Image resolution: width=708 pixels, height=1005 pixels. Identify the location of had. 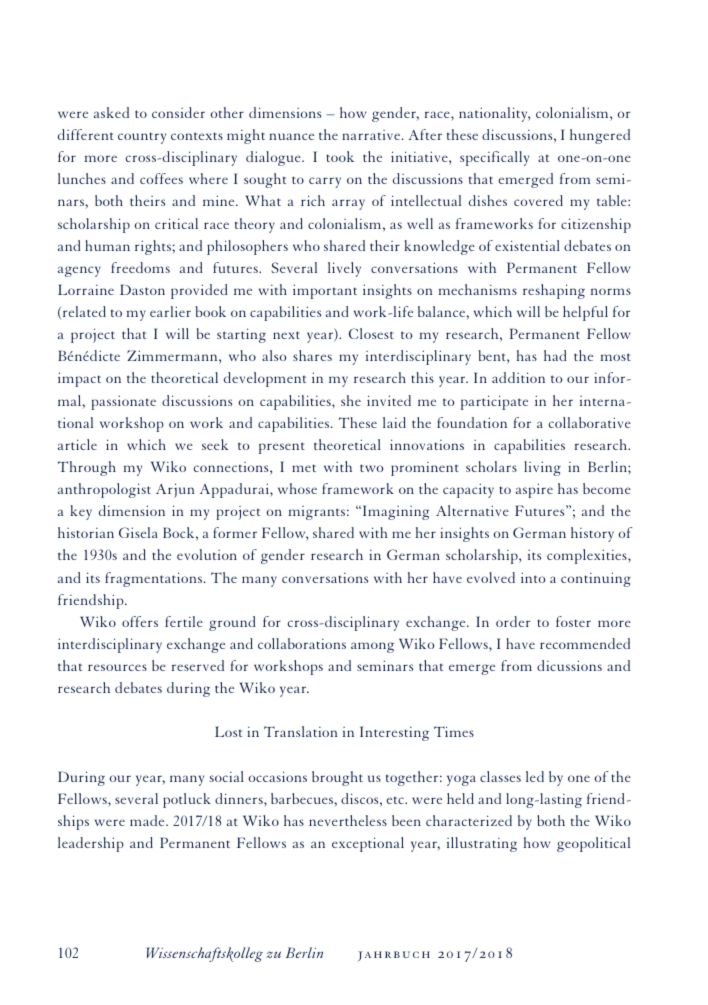
(555, 355).
